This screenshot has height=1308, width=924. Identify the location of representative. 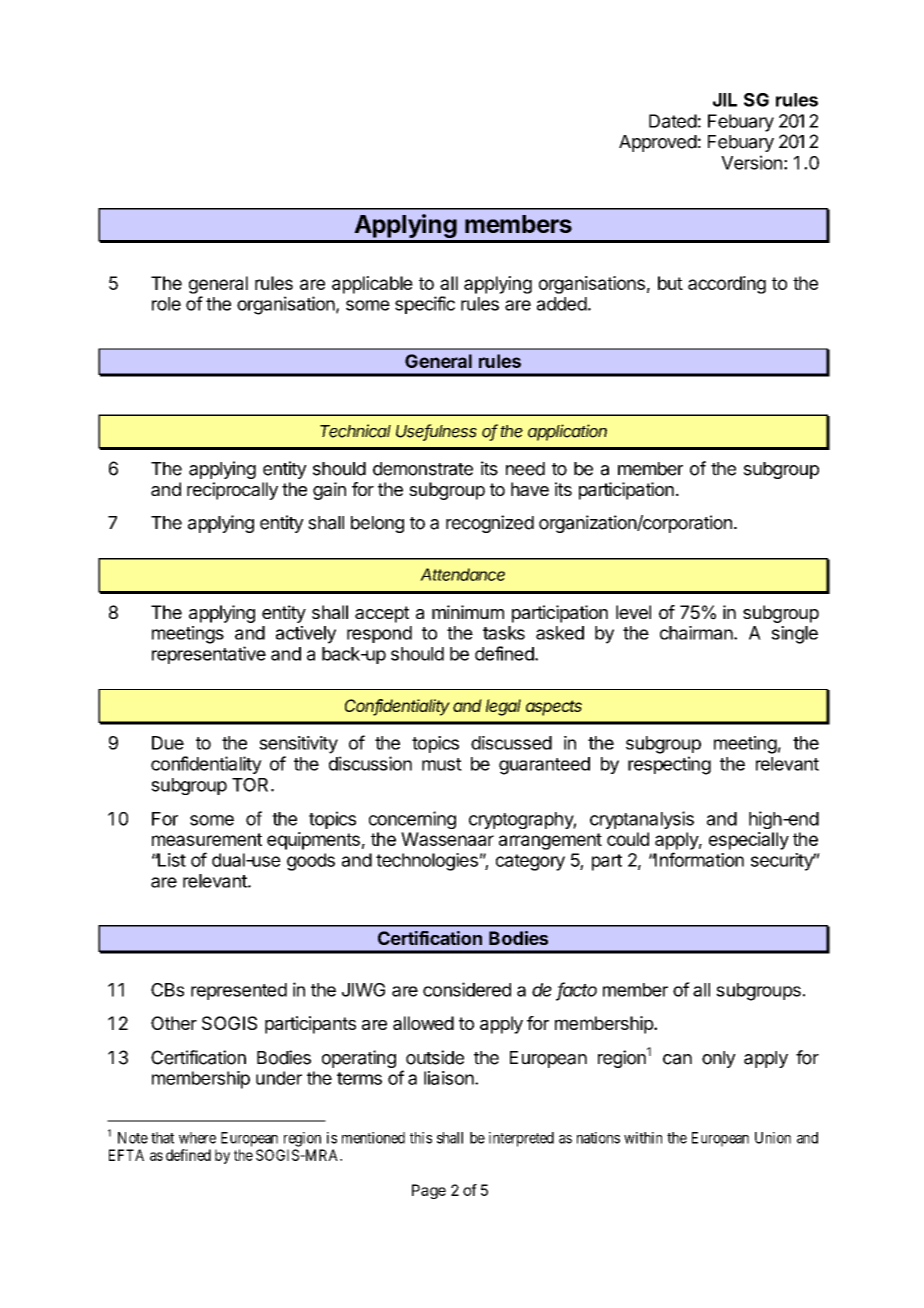
(209, 655).
